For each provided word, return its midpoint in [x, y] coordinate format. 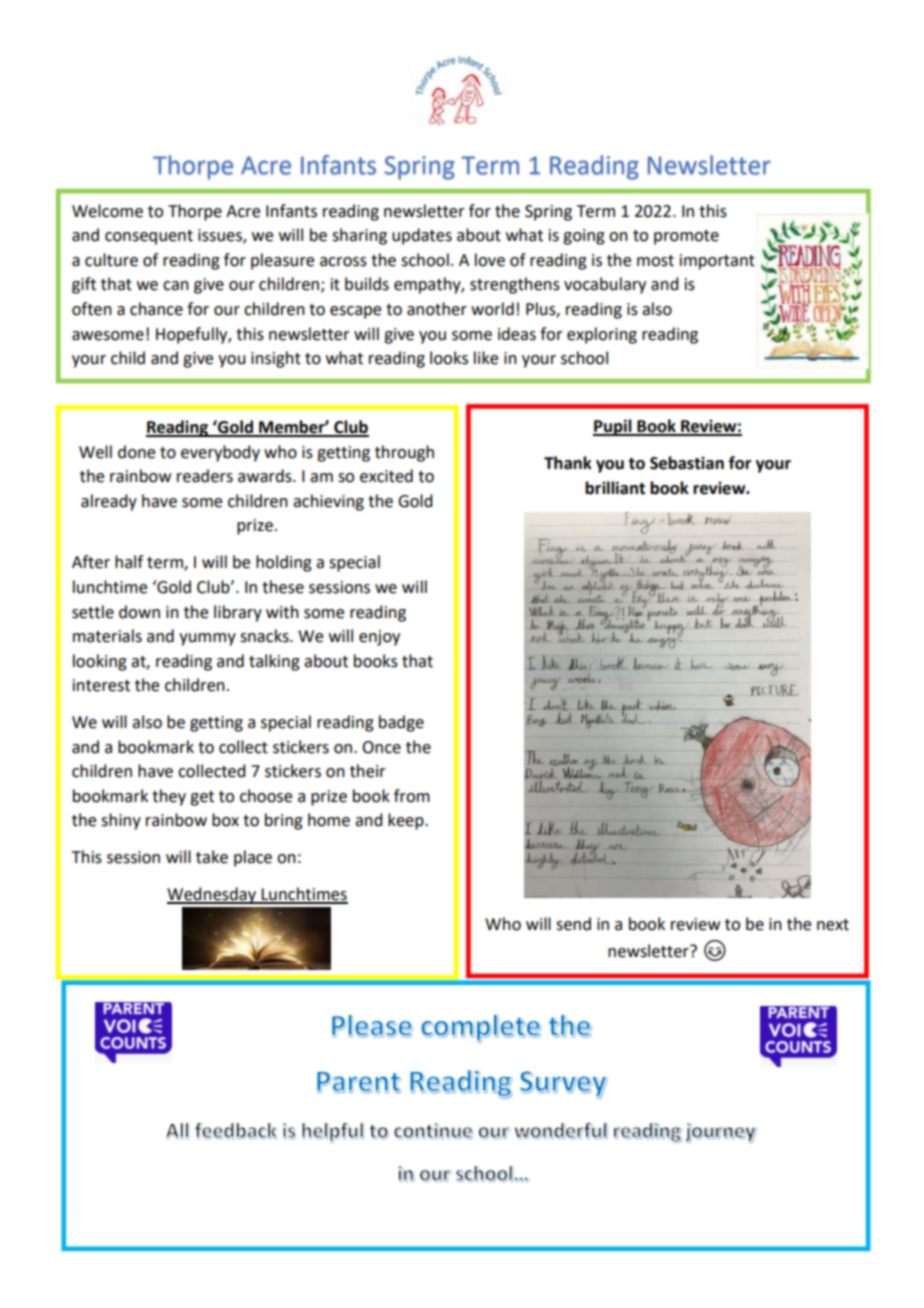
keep [407, 821]
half [129, 562]
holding [284, 563]
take [212, 857]
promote [686, 237]
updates [422, 236]
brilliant [615, 488]
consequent [149, 237]
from [412, 796]
